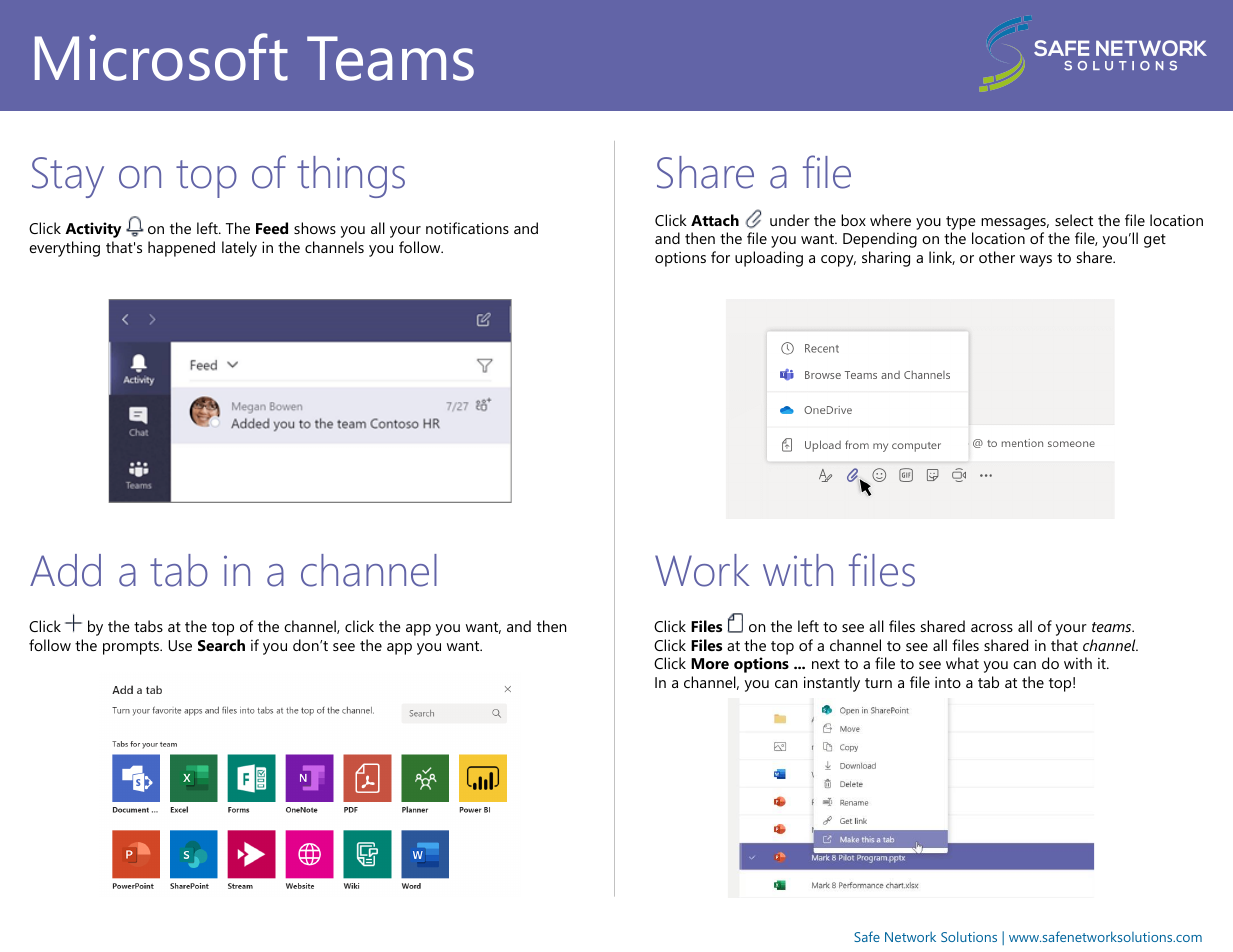 This document has height=952, width=1233. Describe the element at coordinates (1074, 220) in the document. I see `select` at that location.
